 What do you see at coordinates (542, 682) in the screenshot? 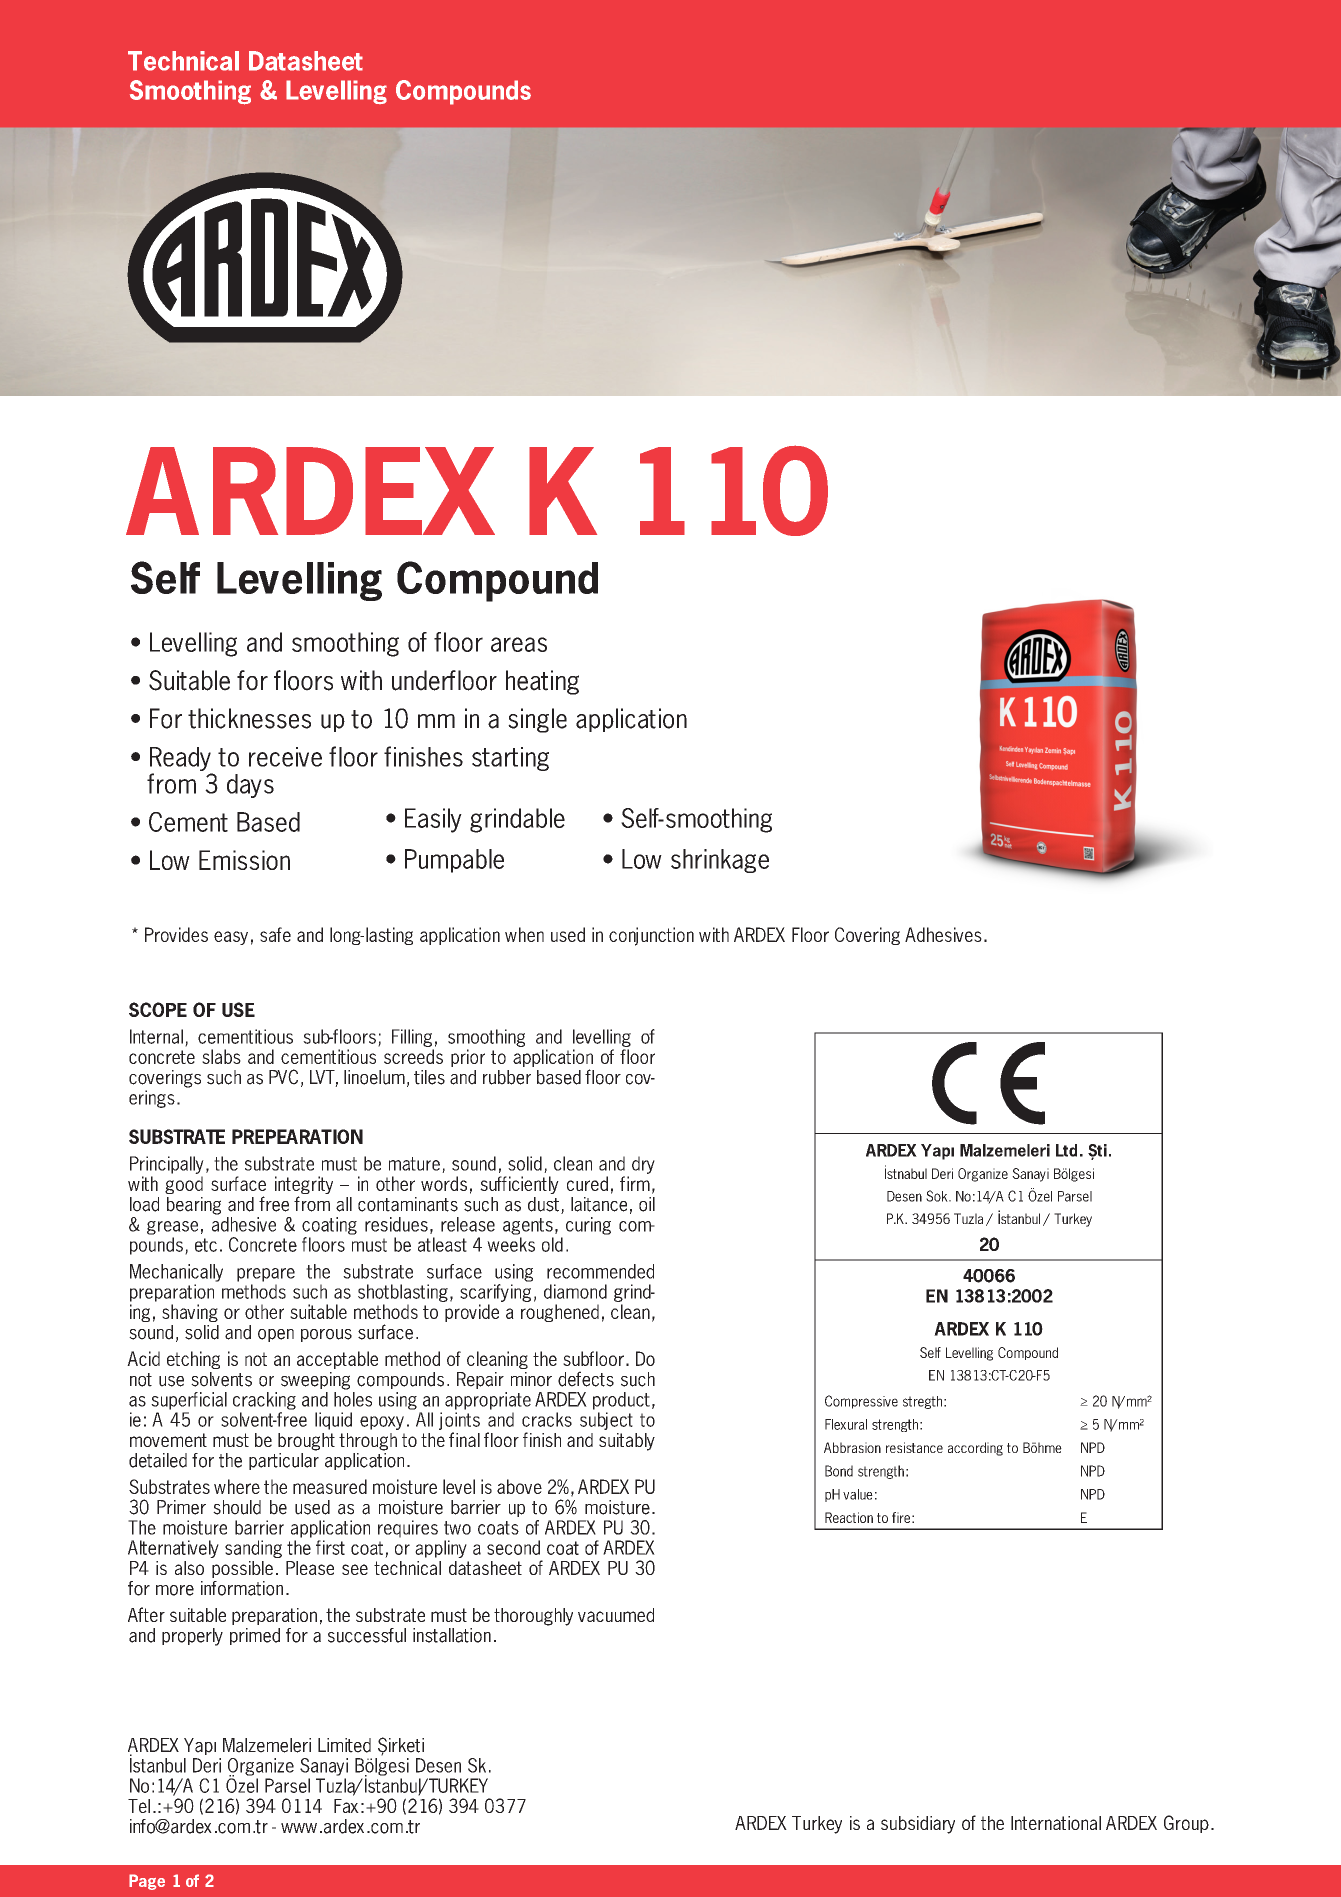
I see `heating` at bounding box center [542, 682].
